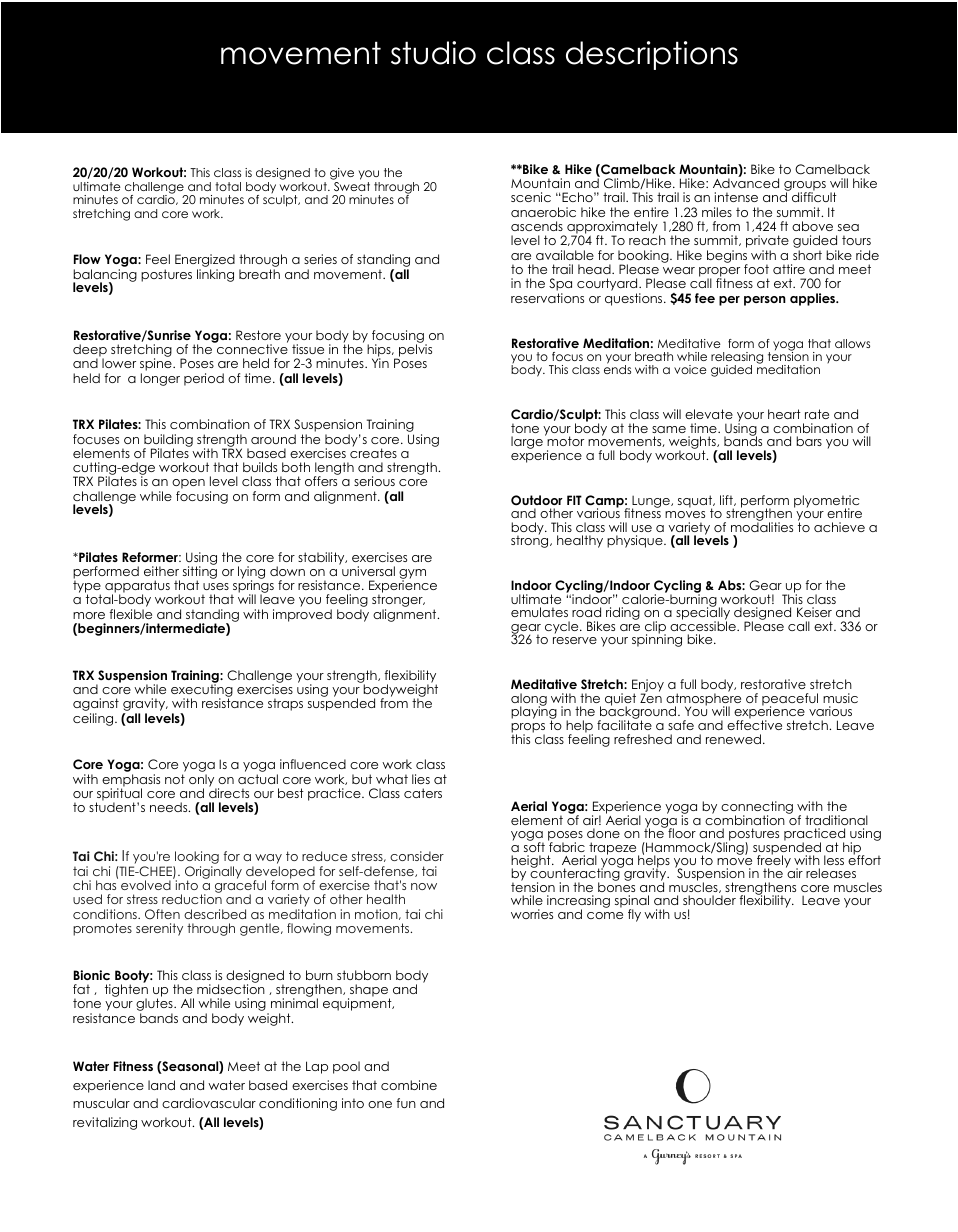  What do you see at coordinates (534, 846) in the screenshot?
I see `soft` at bounding box center [534, 846].
